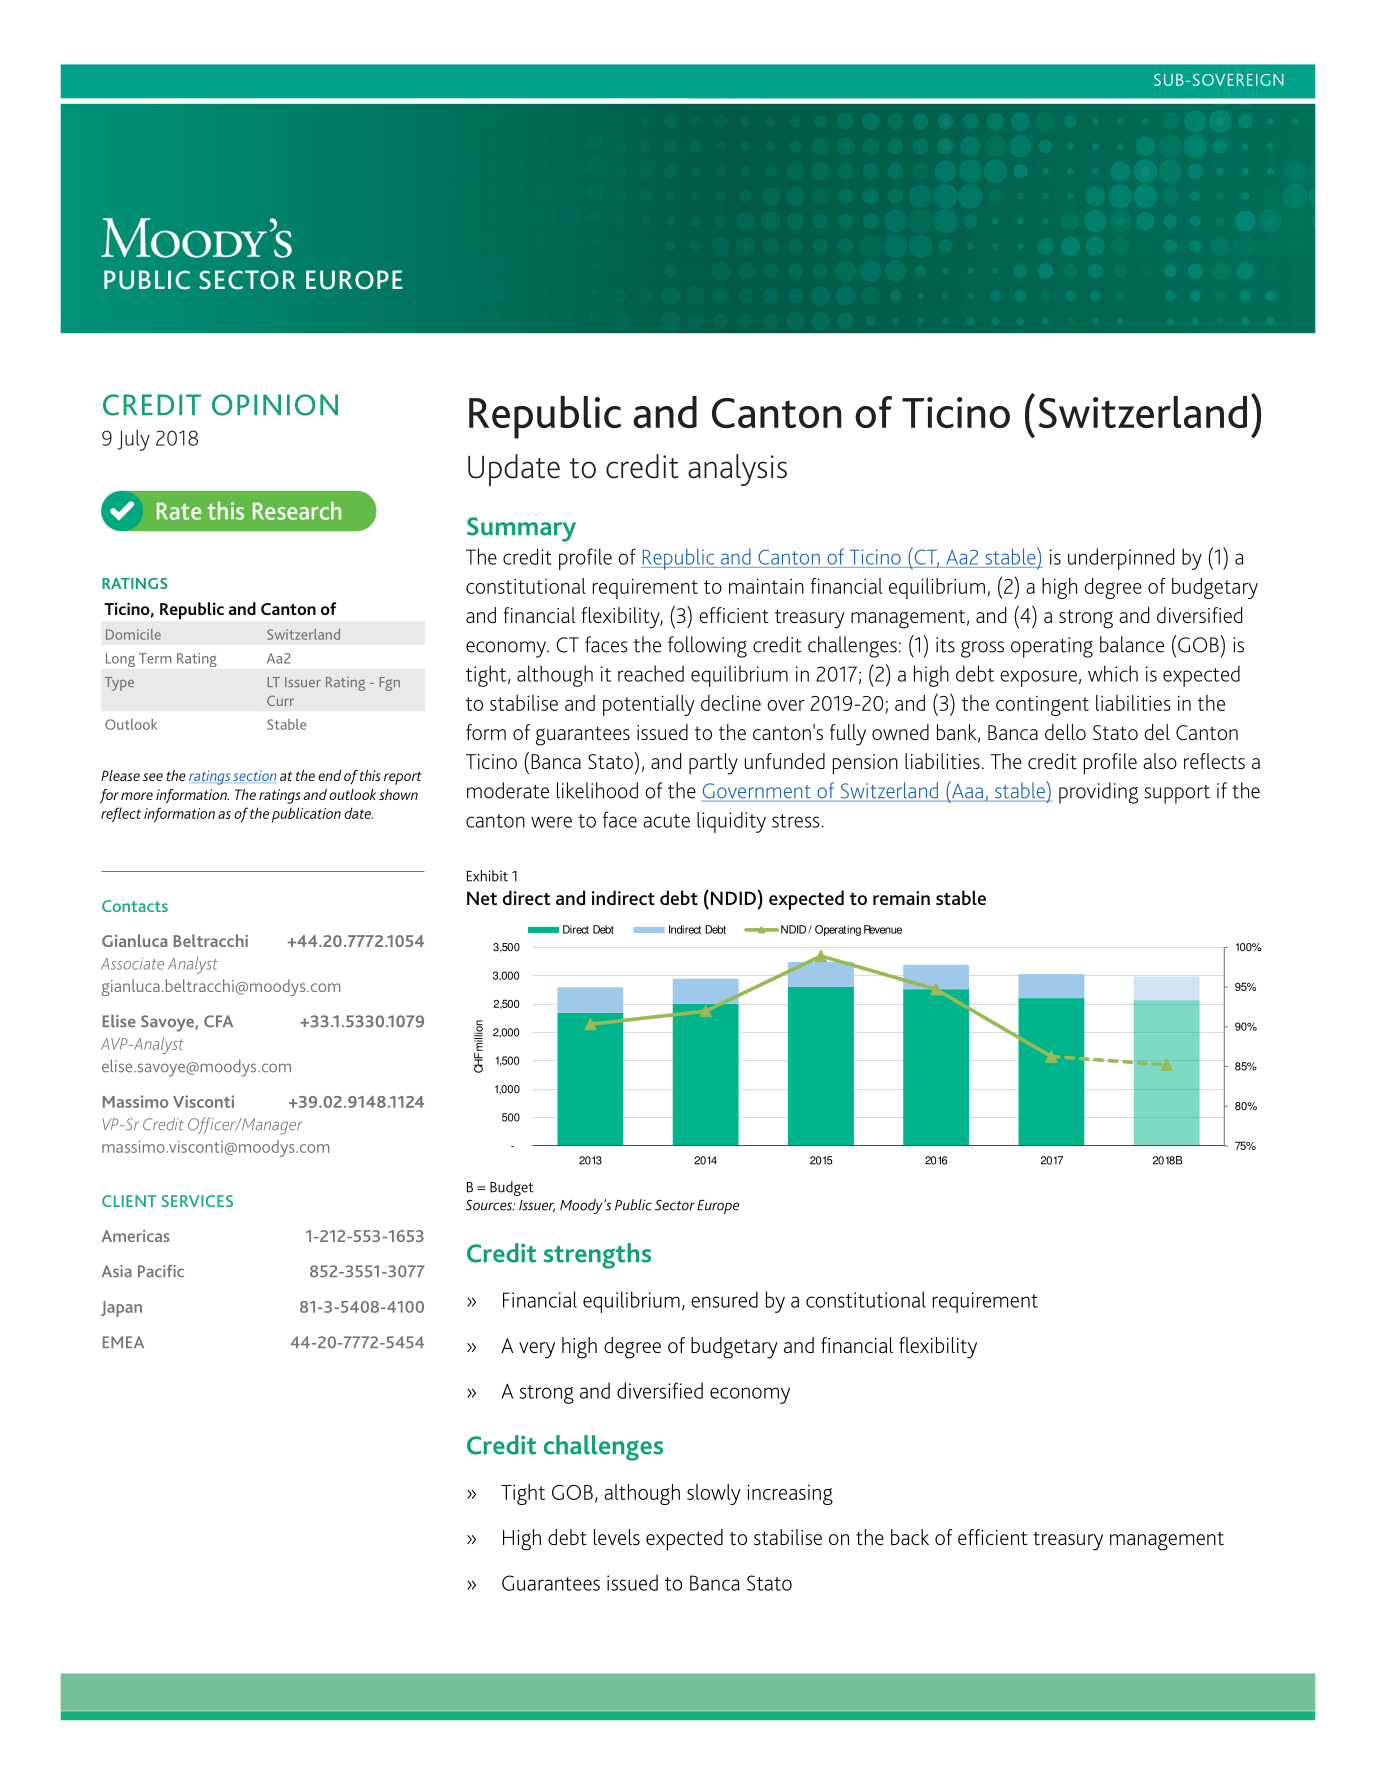 The width and height of the screenshot is (1376, 1781). Describe the element at coordinates (714, 1494) in the screenshot. I see `slowly` at that location.
